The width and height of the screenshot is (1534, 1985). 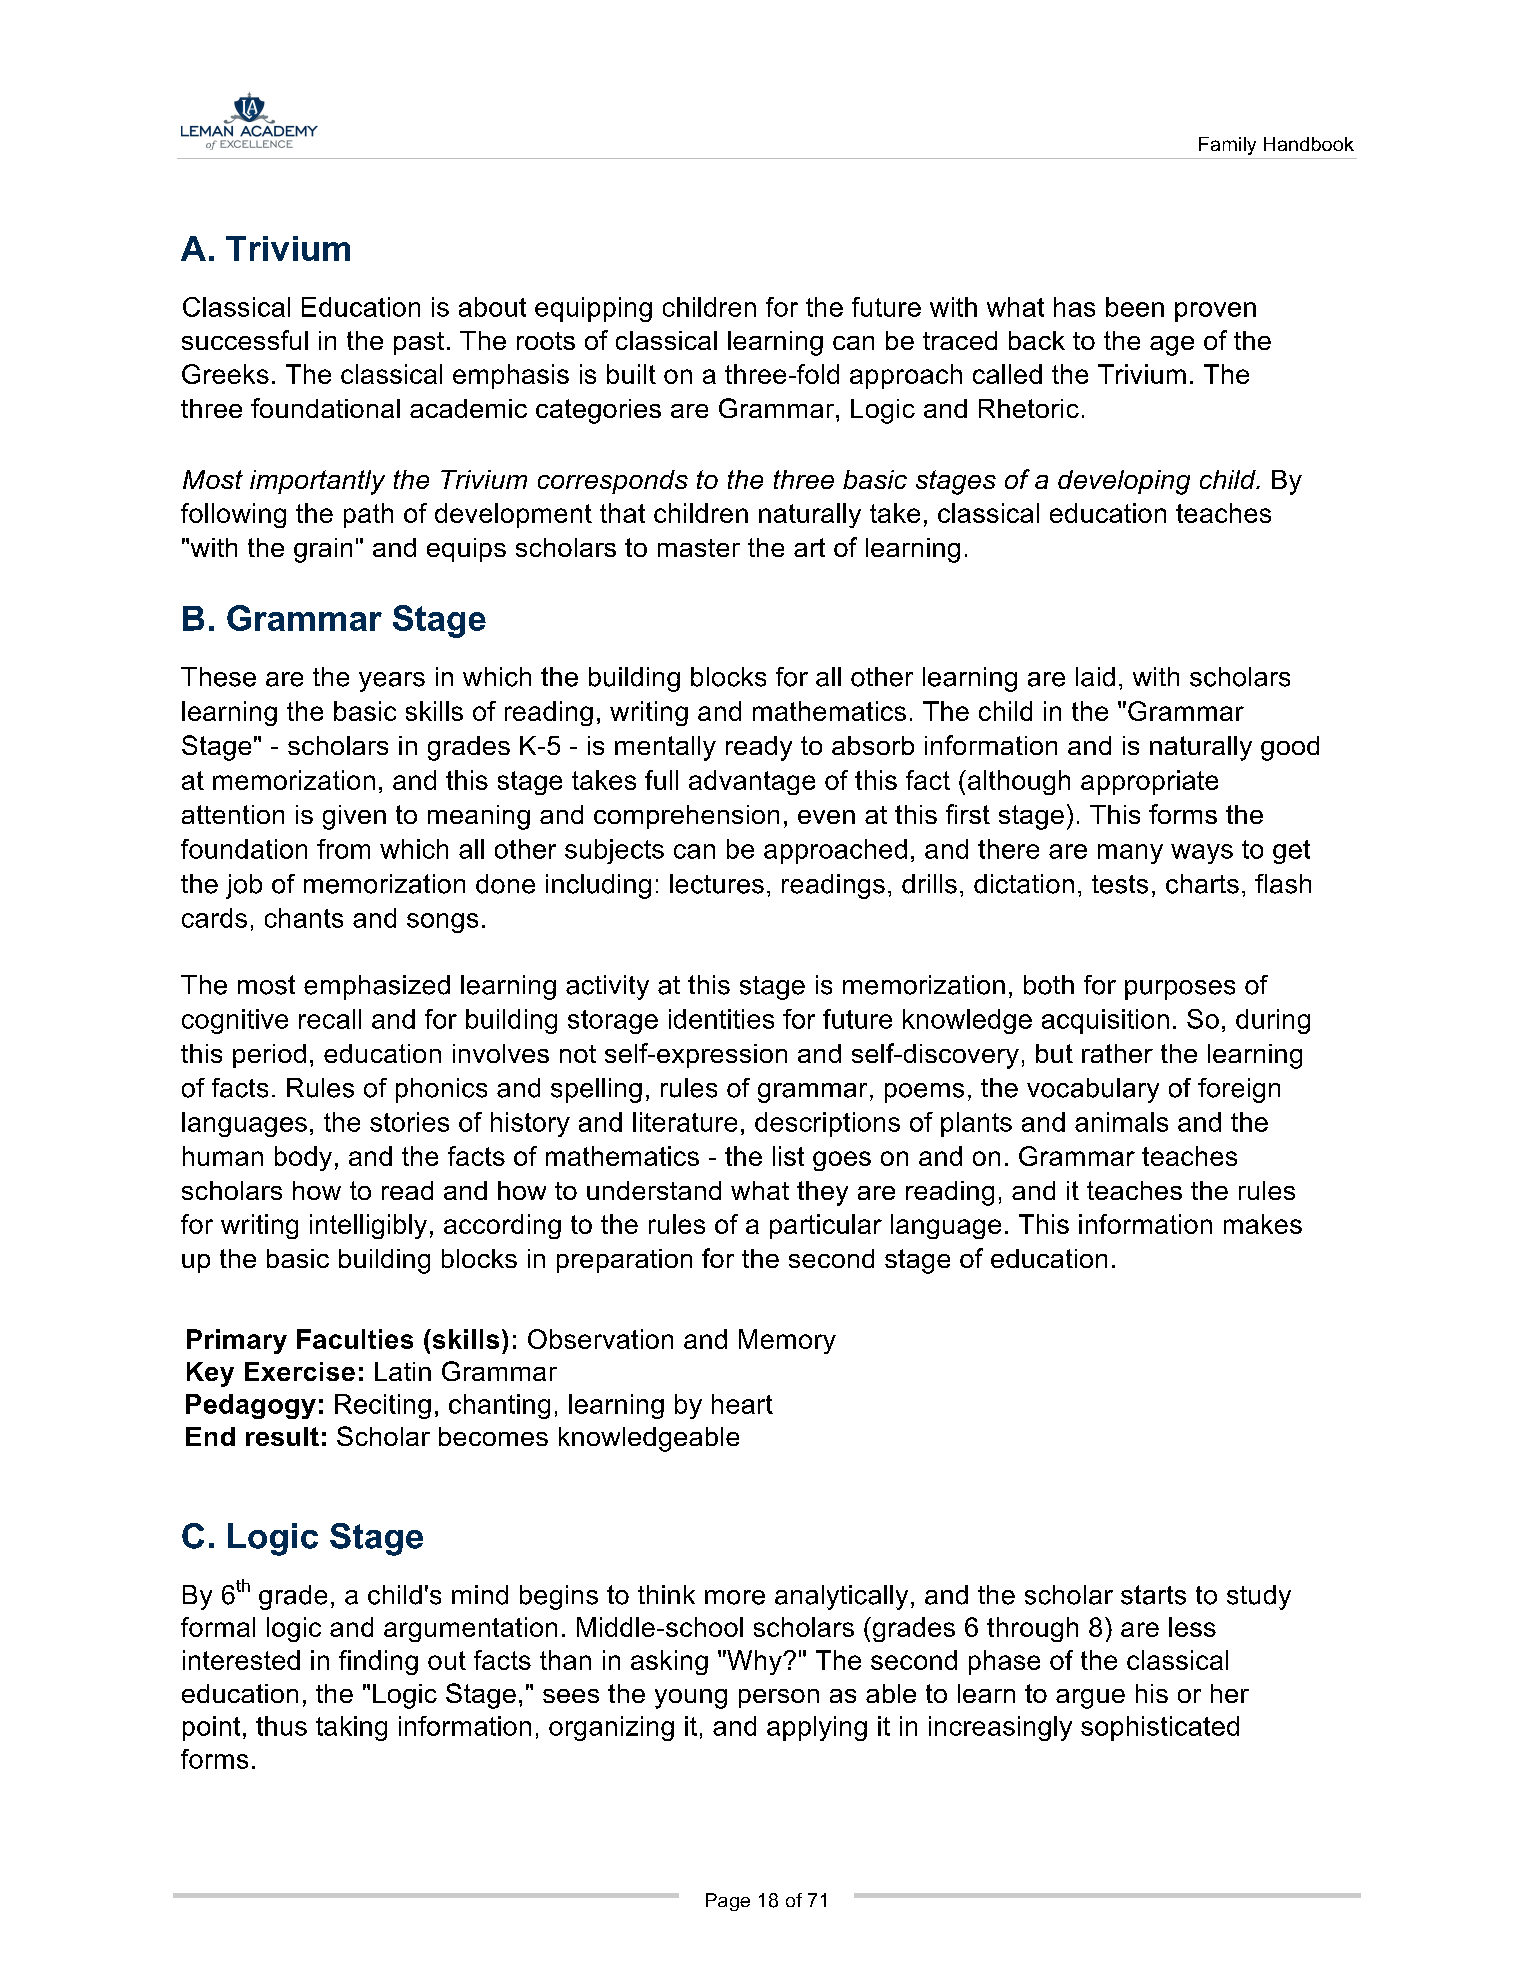 What do you see at coordinates (1095, 677) in the screenshot?
I see `laid` at bounding box center [1095, 677].
